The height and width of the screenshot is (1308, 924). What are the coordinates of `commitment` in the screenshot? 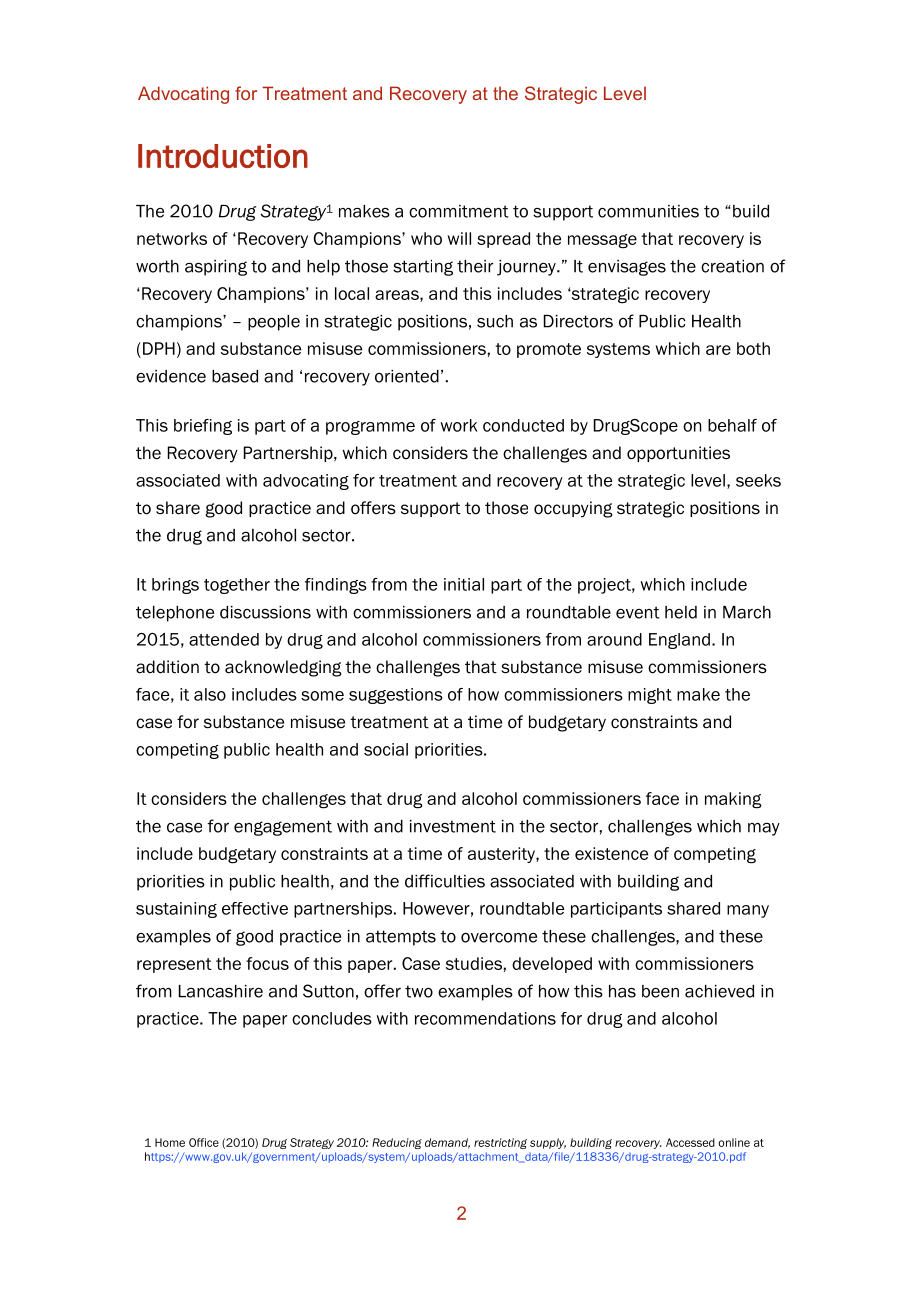 It's located at (459, 211).
